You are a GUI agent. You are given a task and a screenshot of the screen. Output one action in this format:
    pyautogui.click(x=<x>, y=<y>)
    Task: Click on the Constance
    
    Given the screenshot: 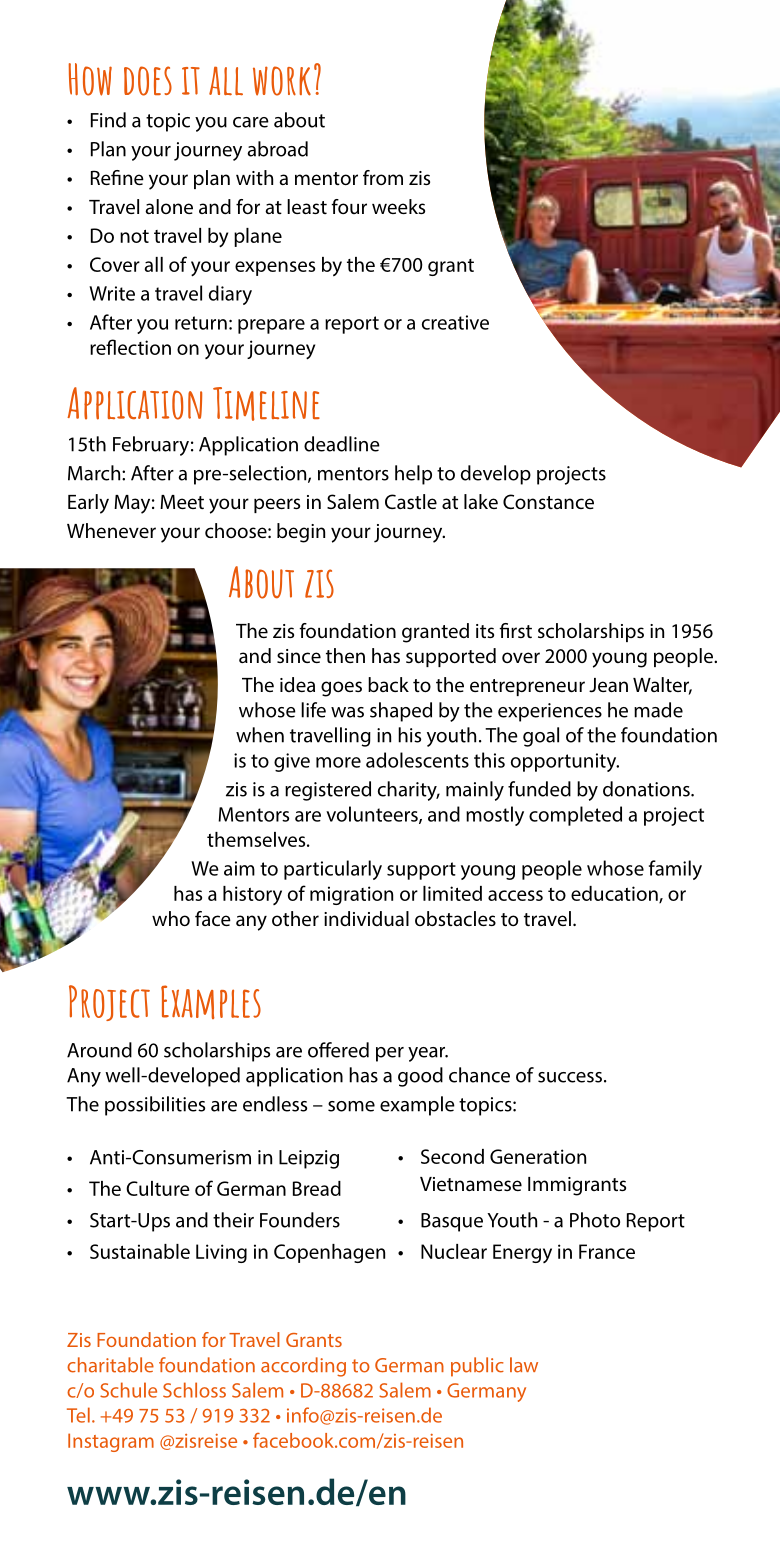 What is the action you would take?
    pyautogui.click(x=548, y=501)
